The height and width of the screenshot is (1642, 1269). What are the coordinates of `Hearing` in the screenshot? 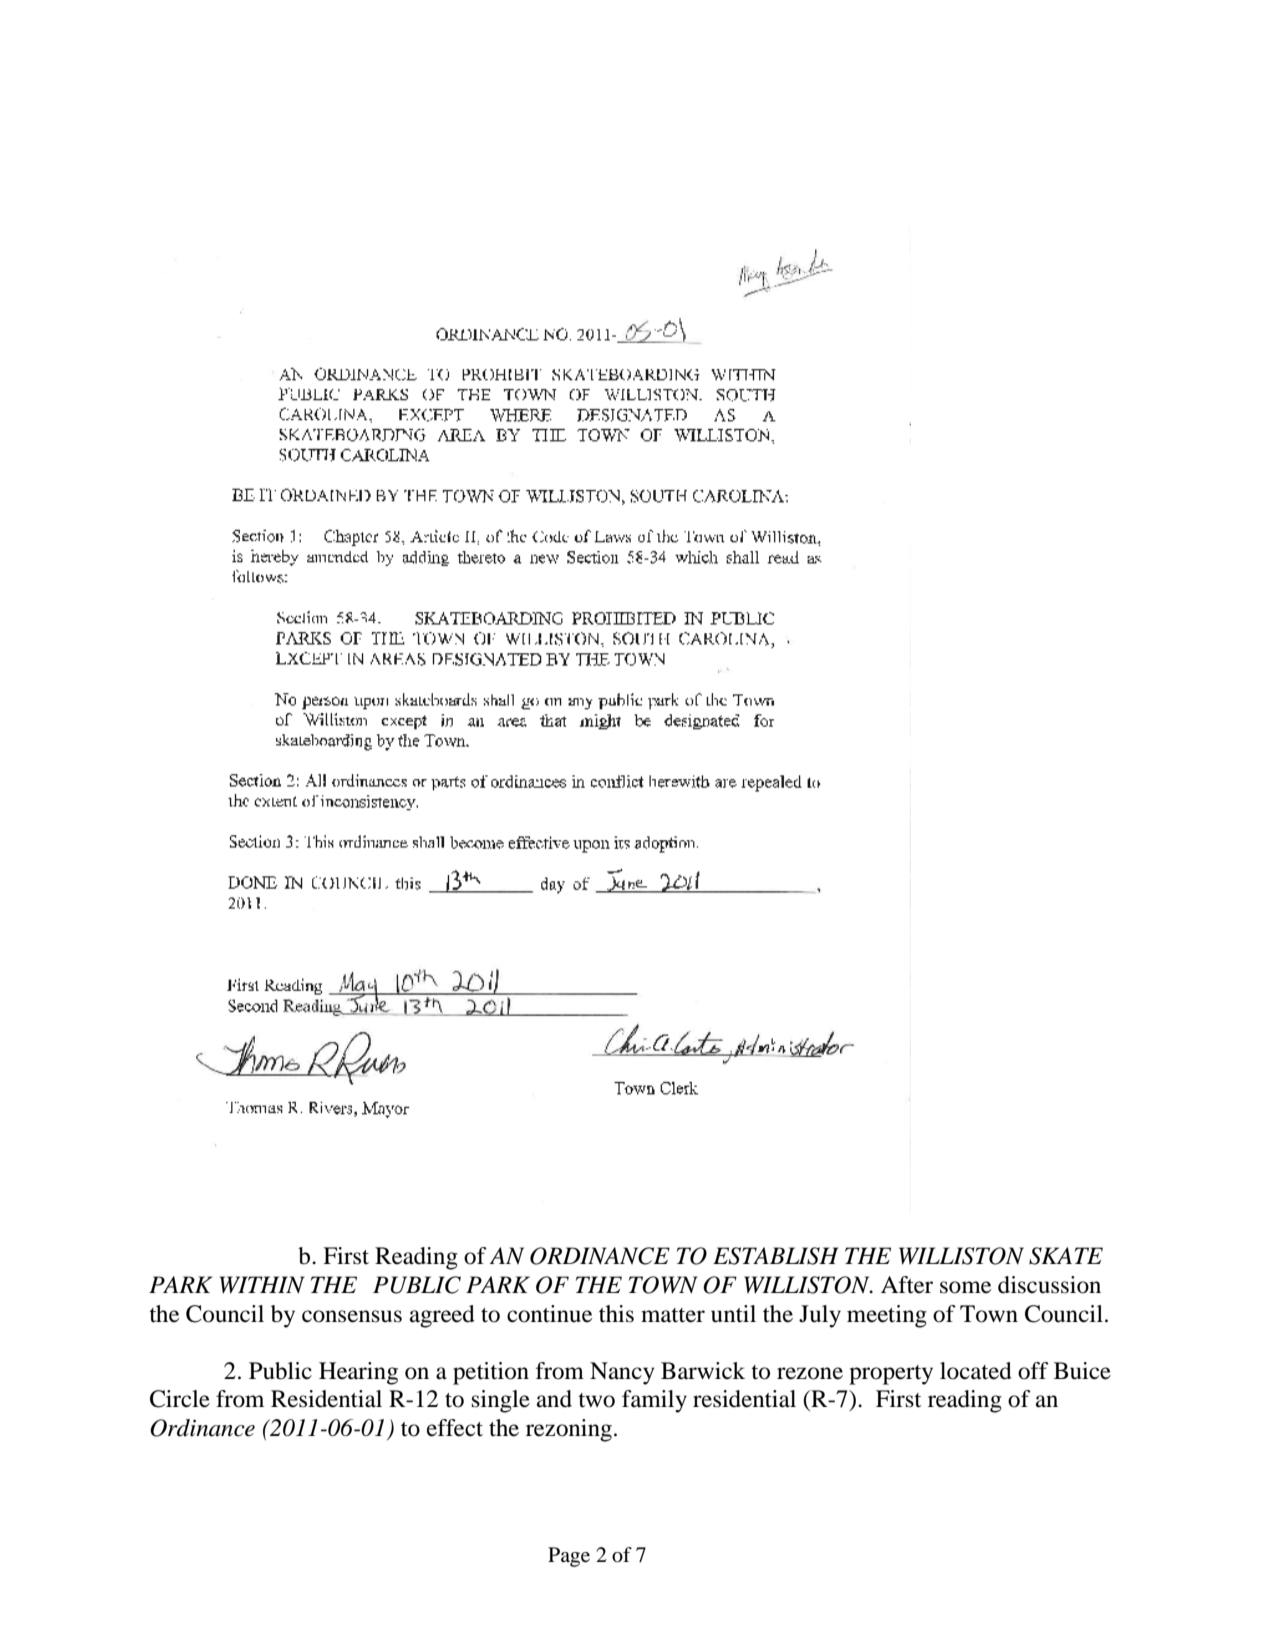 It's located at (358, 1373).
